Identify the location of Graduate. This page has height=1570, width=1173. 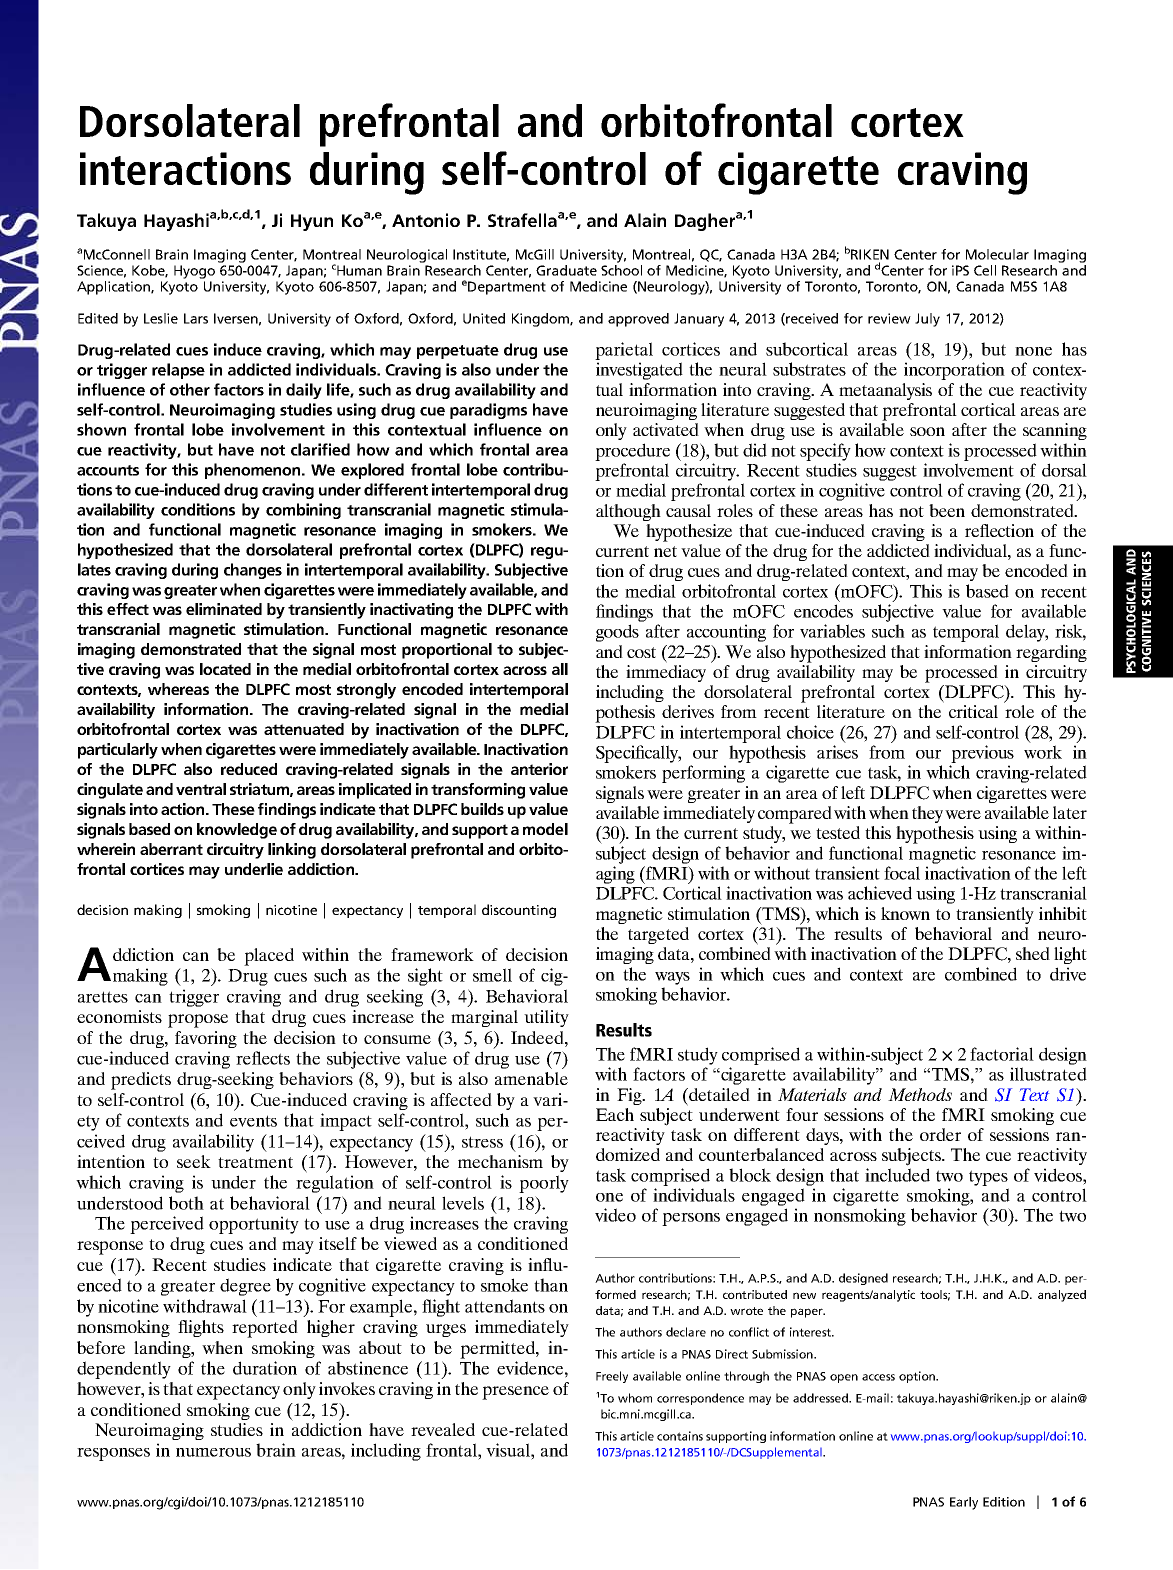
(566, 270).
